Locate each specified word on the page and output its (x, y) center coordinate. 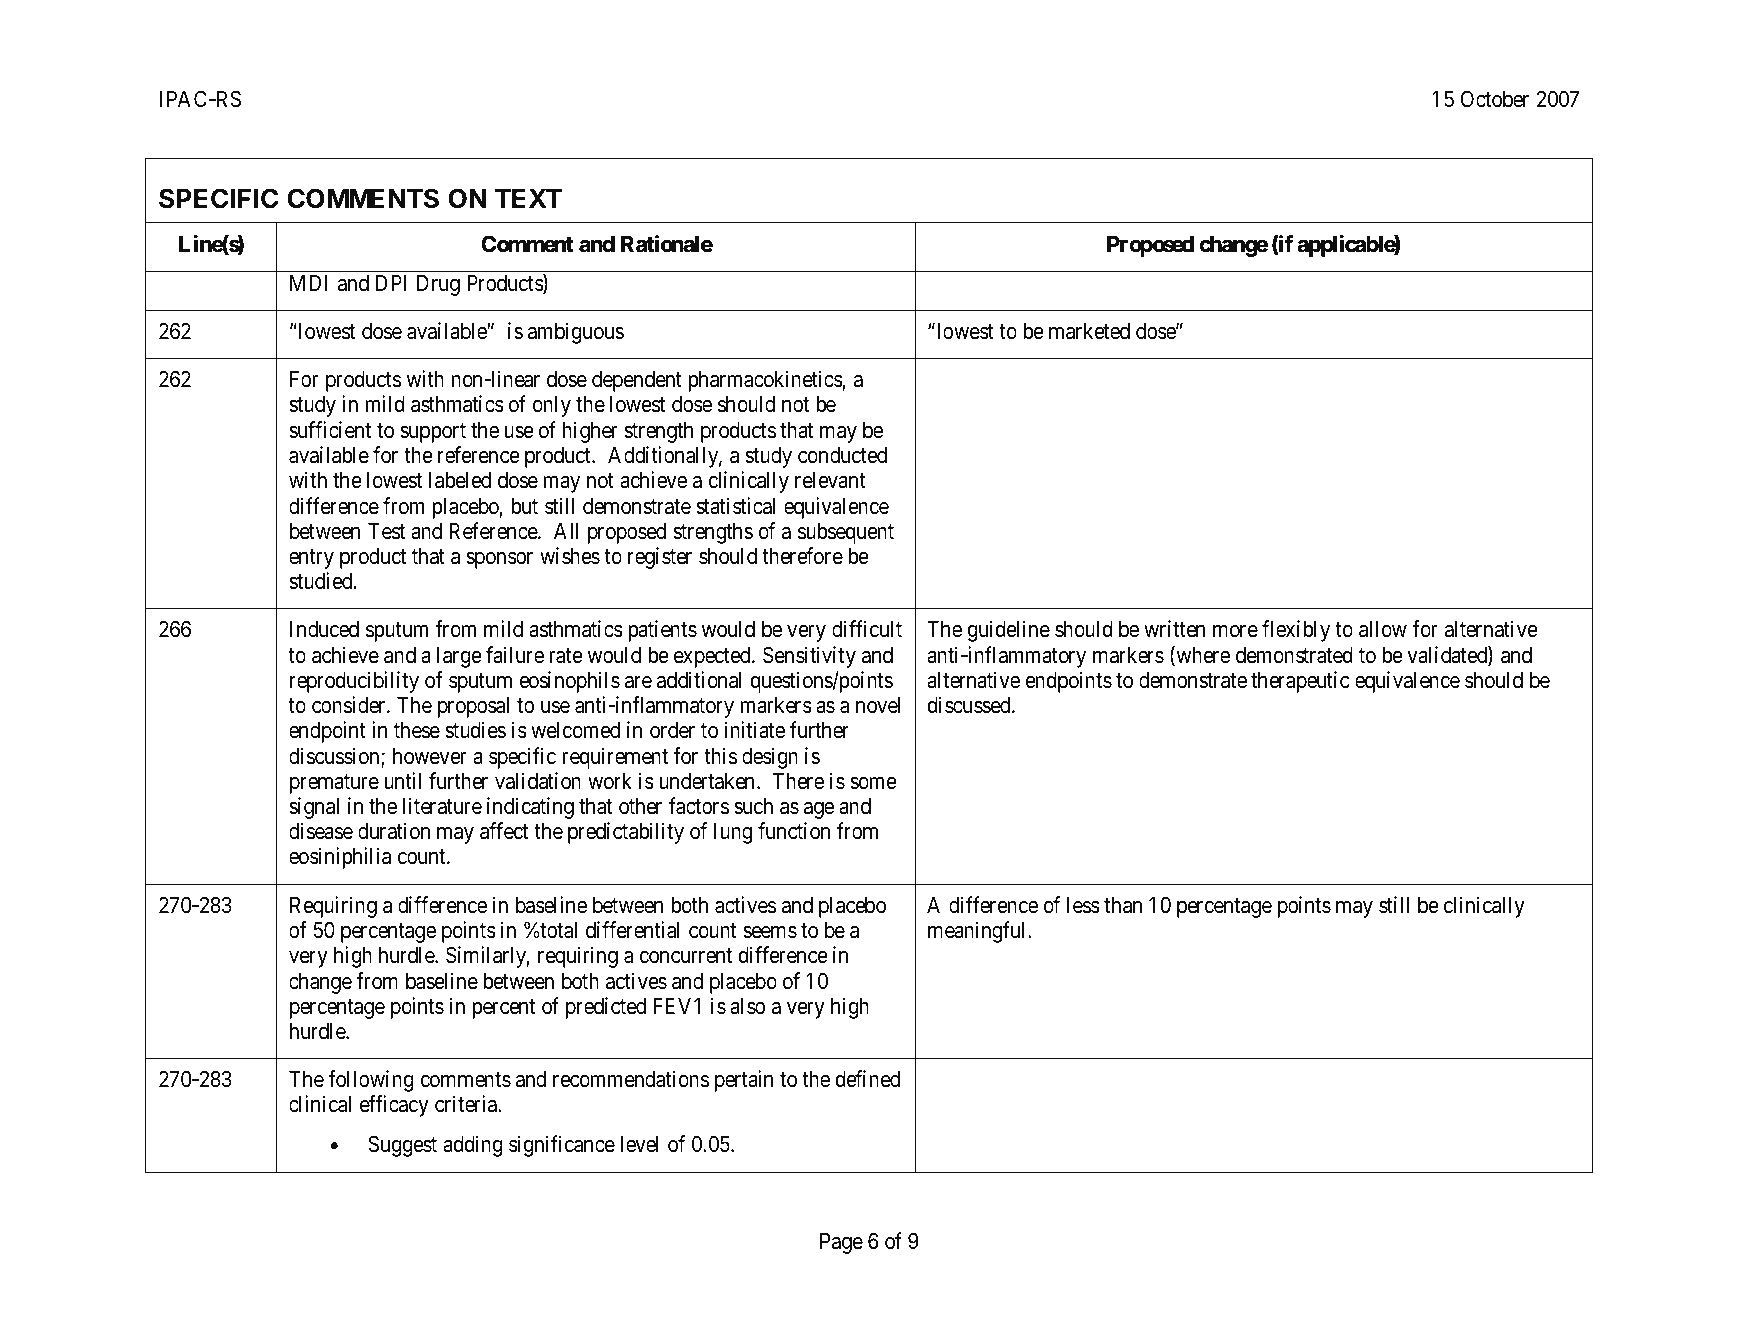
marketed (1089, 331)
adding (473, 1146)
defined (868, 1079)
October (1495, 99)
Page (841, 1243)
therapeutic (1300, 682)
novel (878, 705)
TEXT (528, 198)
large (459, 657)
